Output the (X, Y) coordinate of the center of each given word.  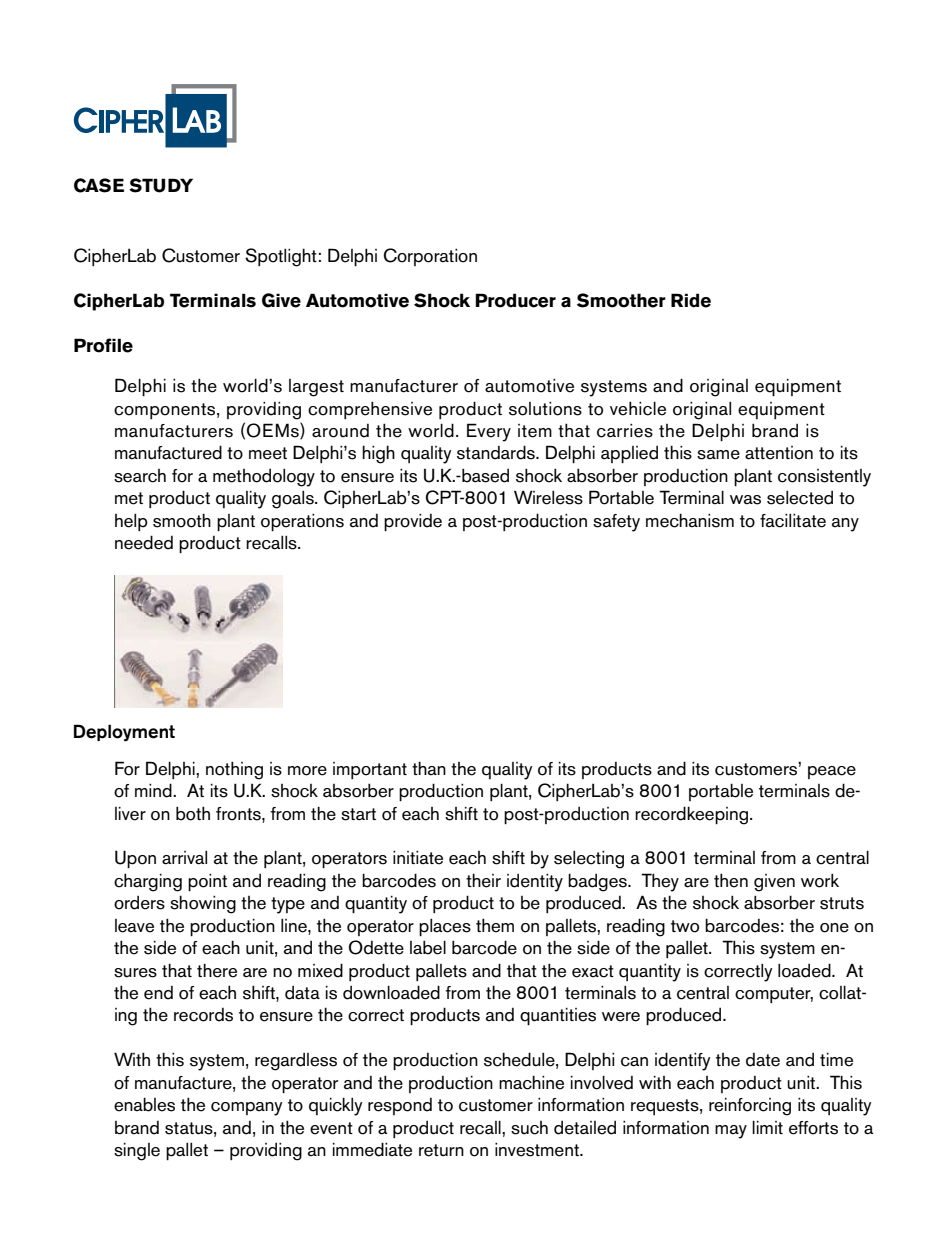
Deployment (124, 733)
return (441, 1150)
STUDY (161, 185)
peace (832, 772)
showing (203, 904)
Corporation (430, 257)
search (140, 476)
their (483, 880)
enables (144, 1104)
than (429, 768)
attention (779, 453)
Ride (691, 300)
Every (489, 432)
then (731, 880)
